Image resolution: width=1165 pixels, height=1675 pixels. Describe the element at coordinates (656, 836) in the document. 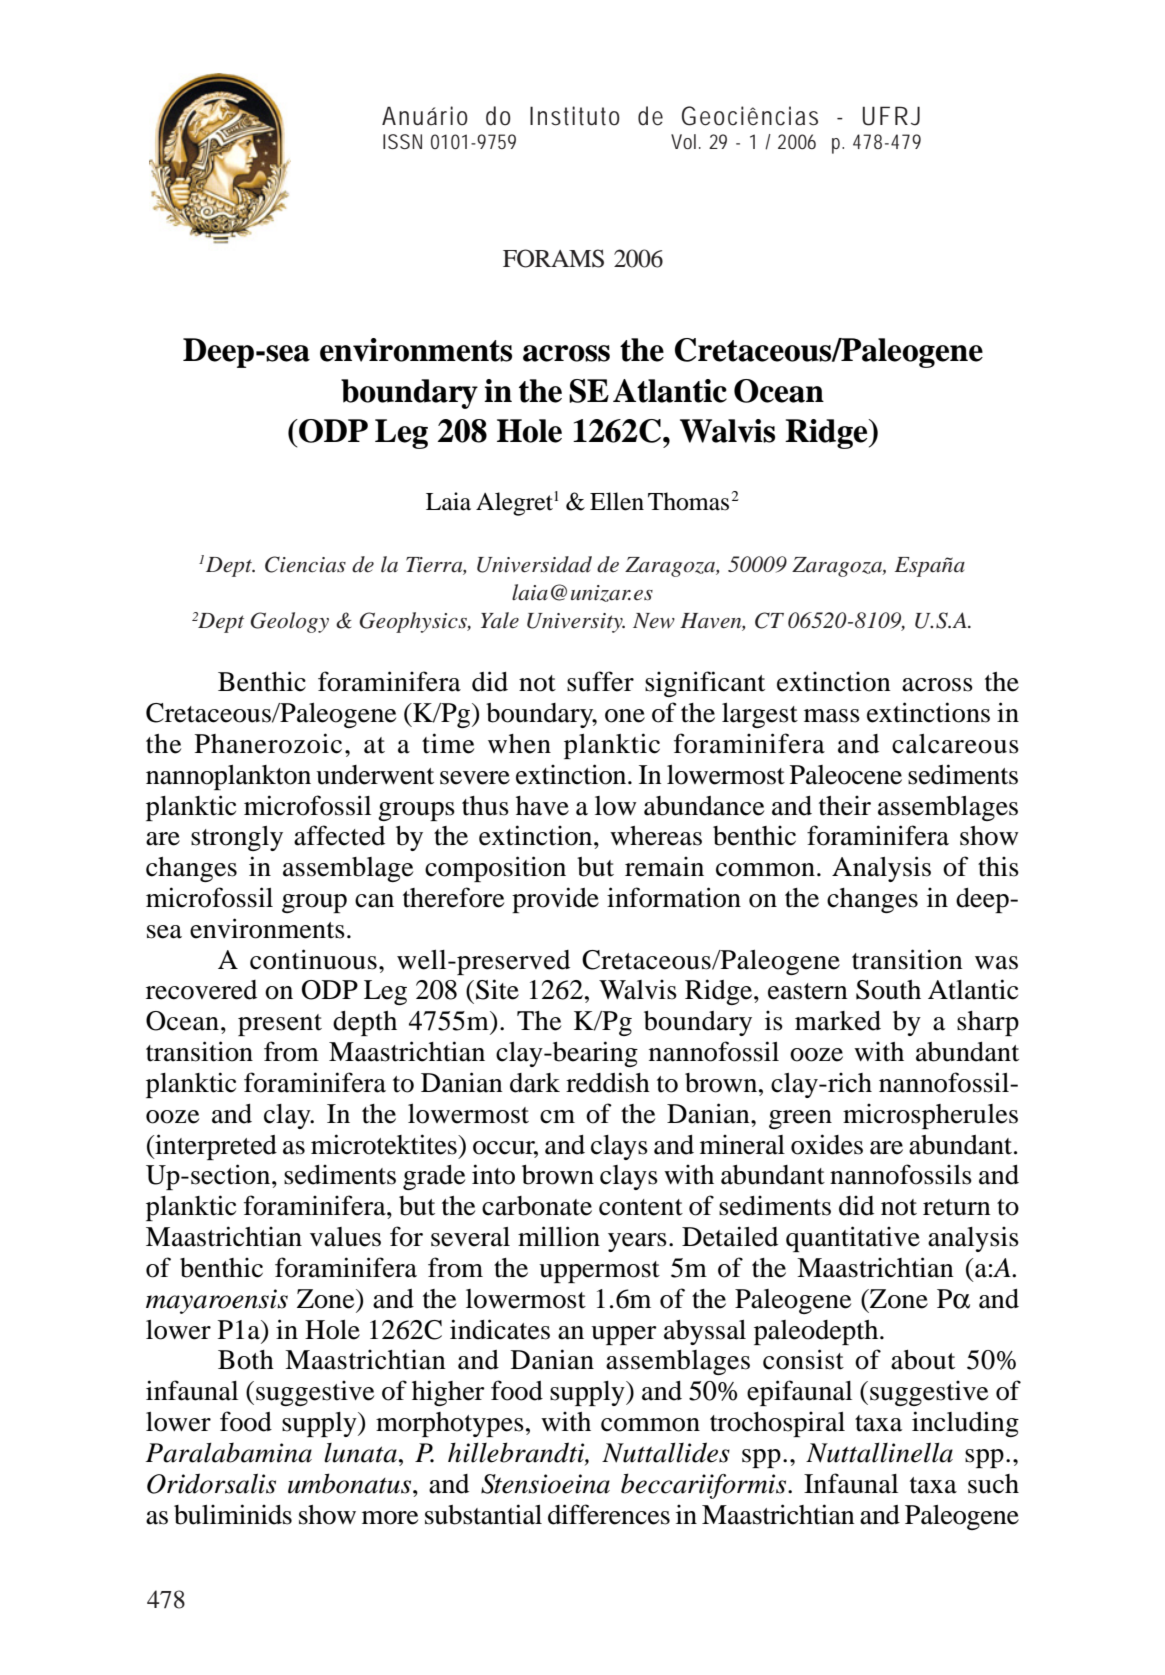

I see `whereas` at that location.
